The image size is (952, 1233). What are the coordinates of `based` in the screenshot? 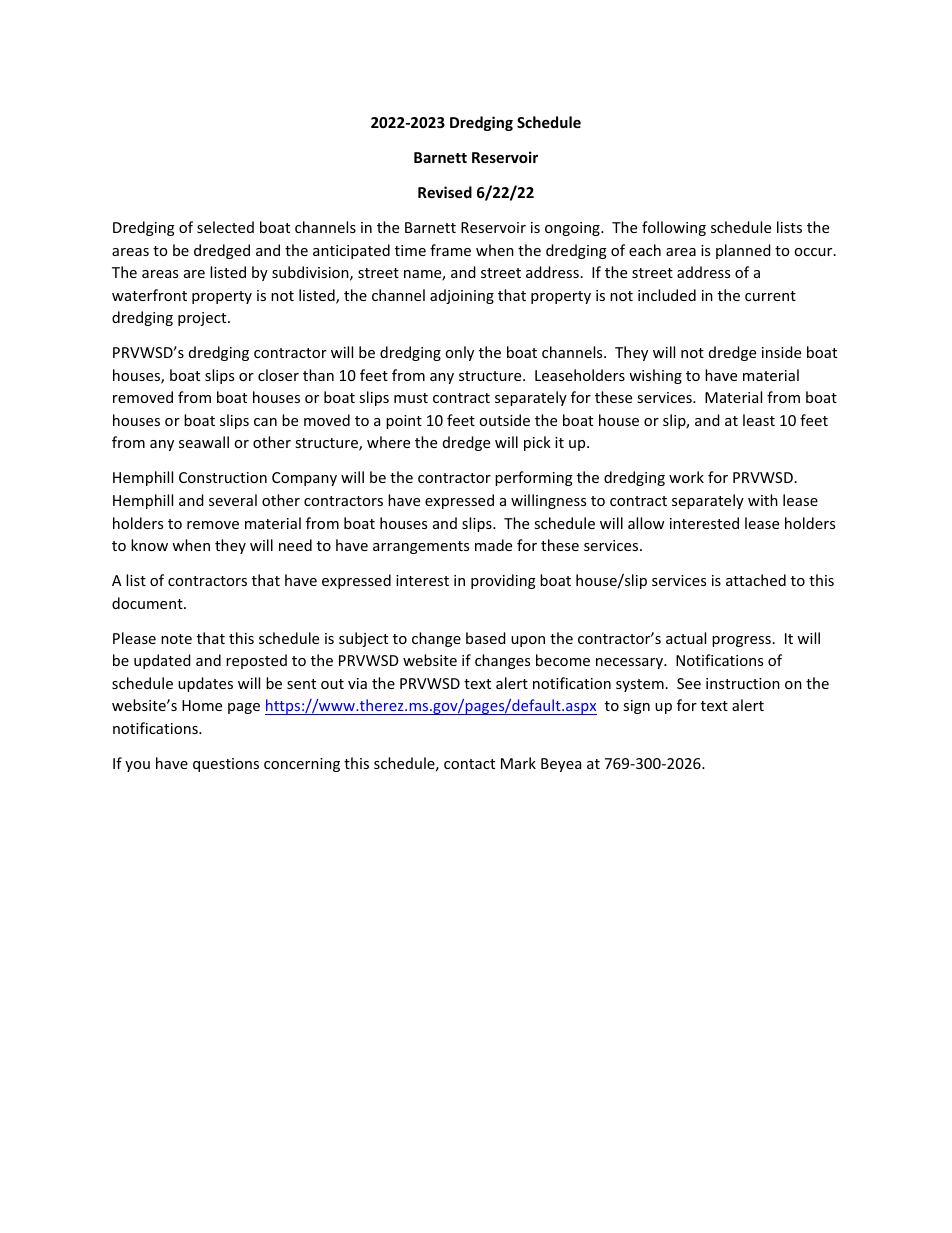 It's located at (486, 638).
